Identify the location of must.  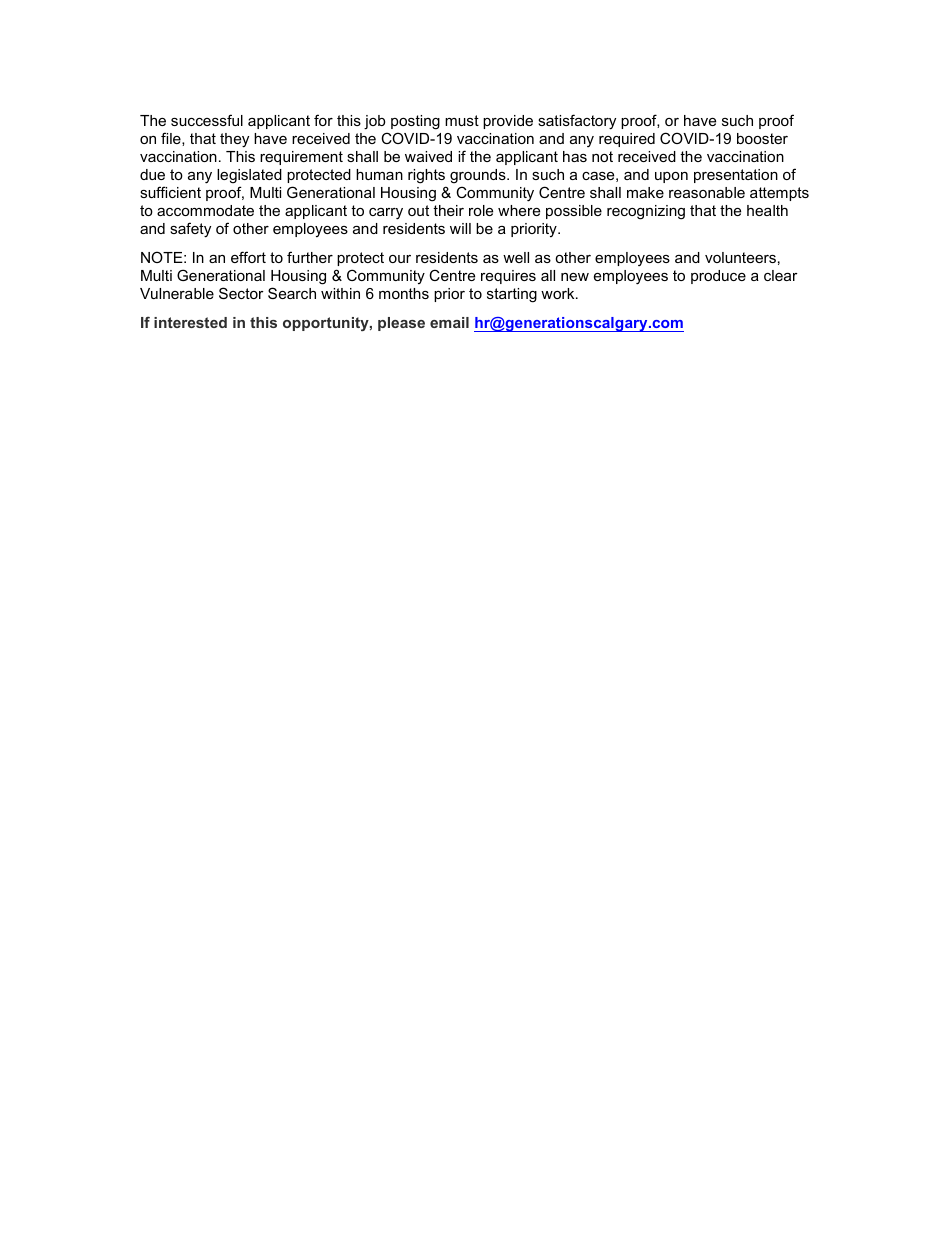
(462, 120).
